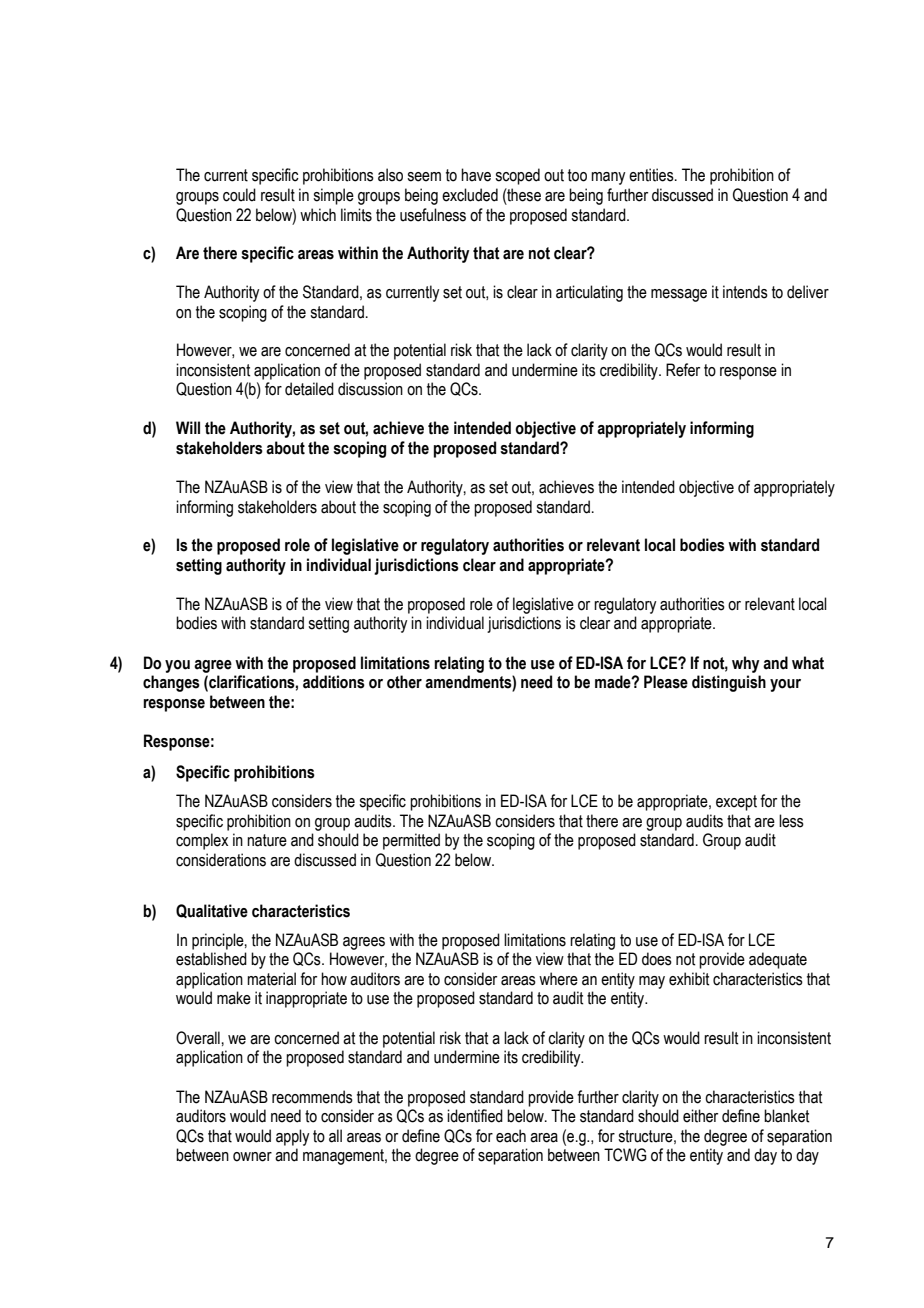 This screenshot has width=924, height=1308. I want to click on could, so click(239, 195).
